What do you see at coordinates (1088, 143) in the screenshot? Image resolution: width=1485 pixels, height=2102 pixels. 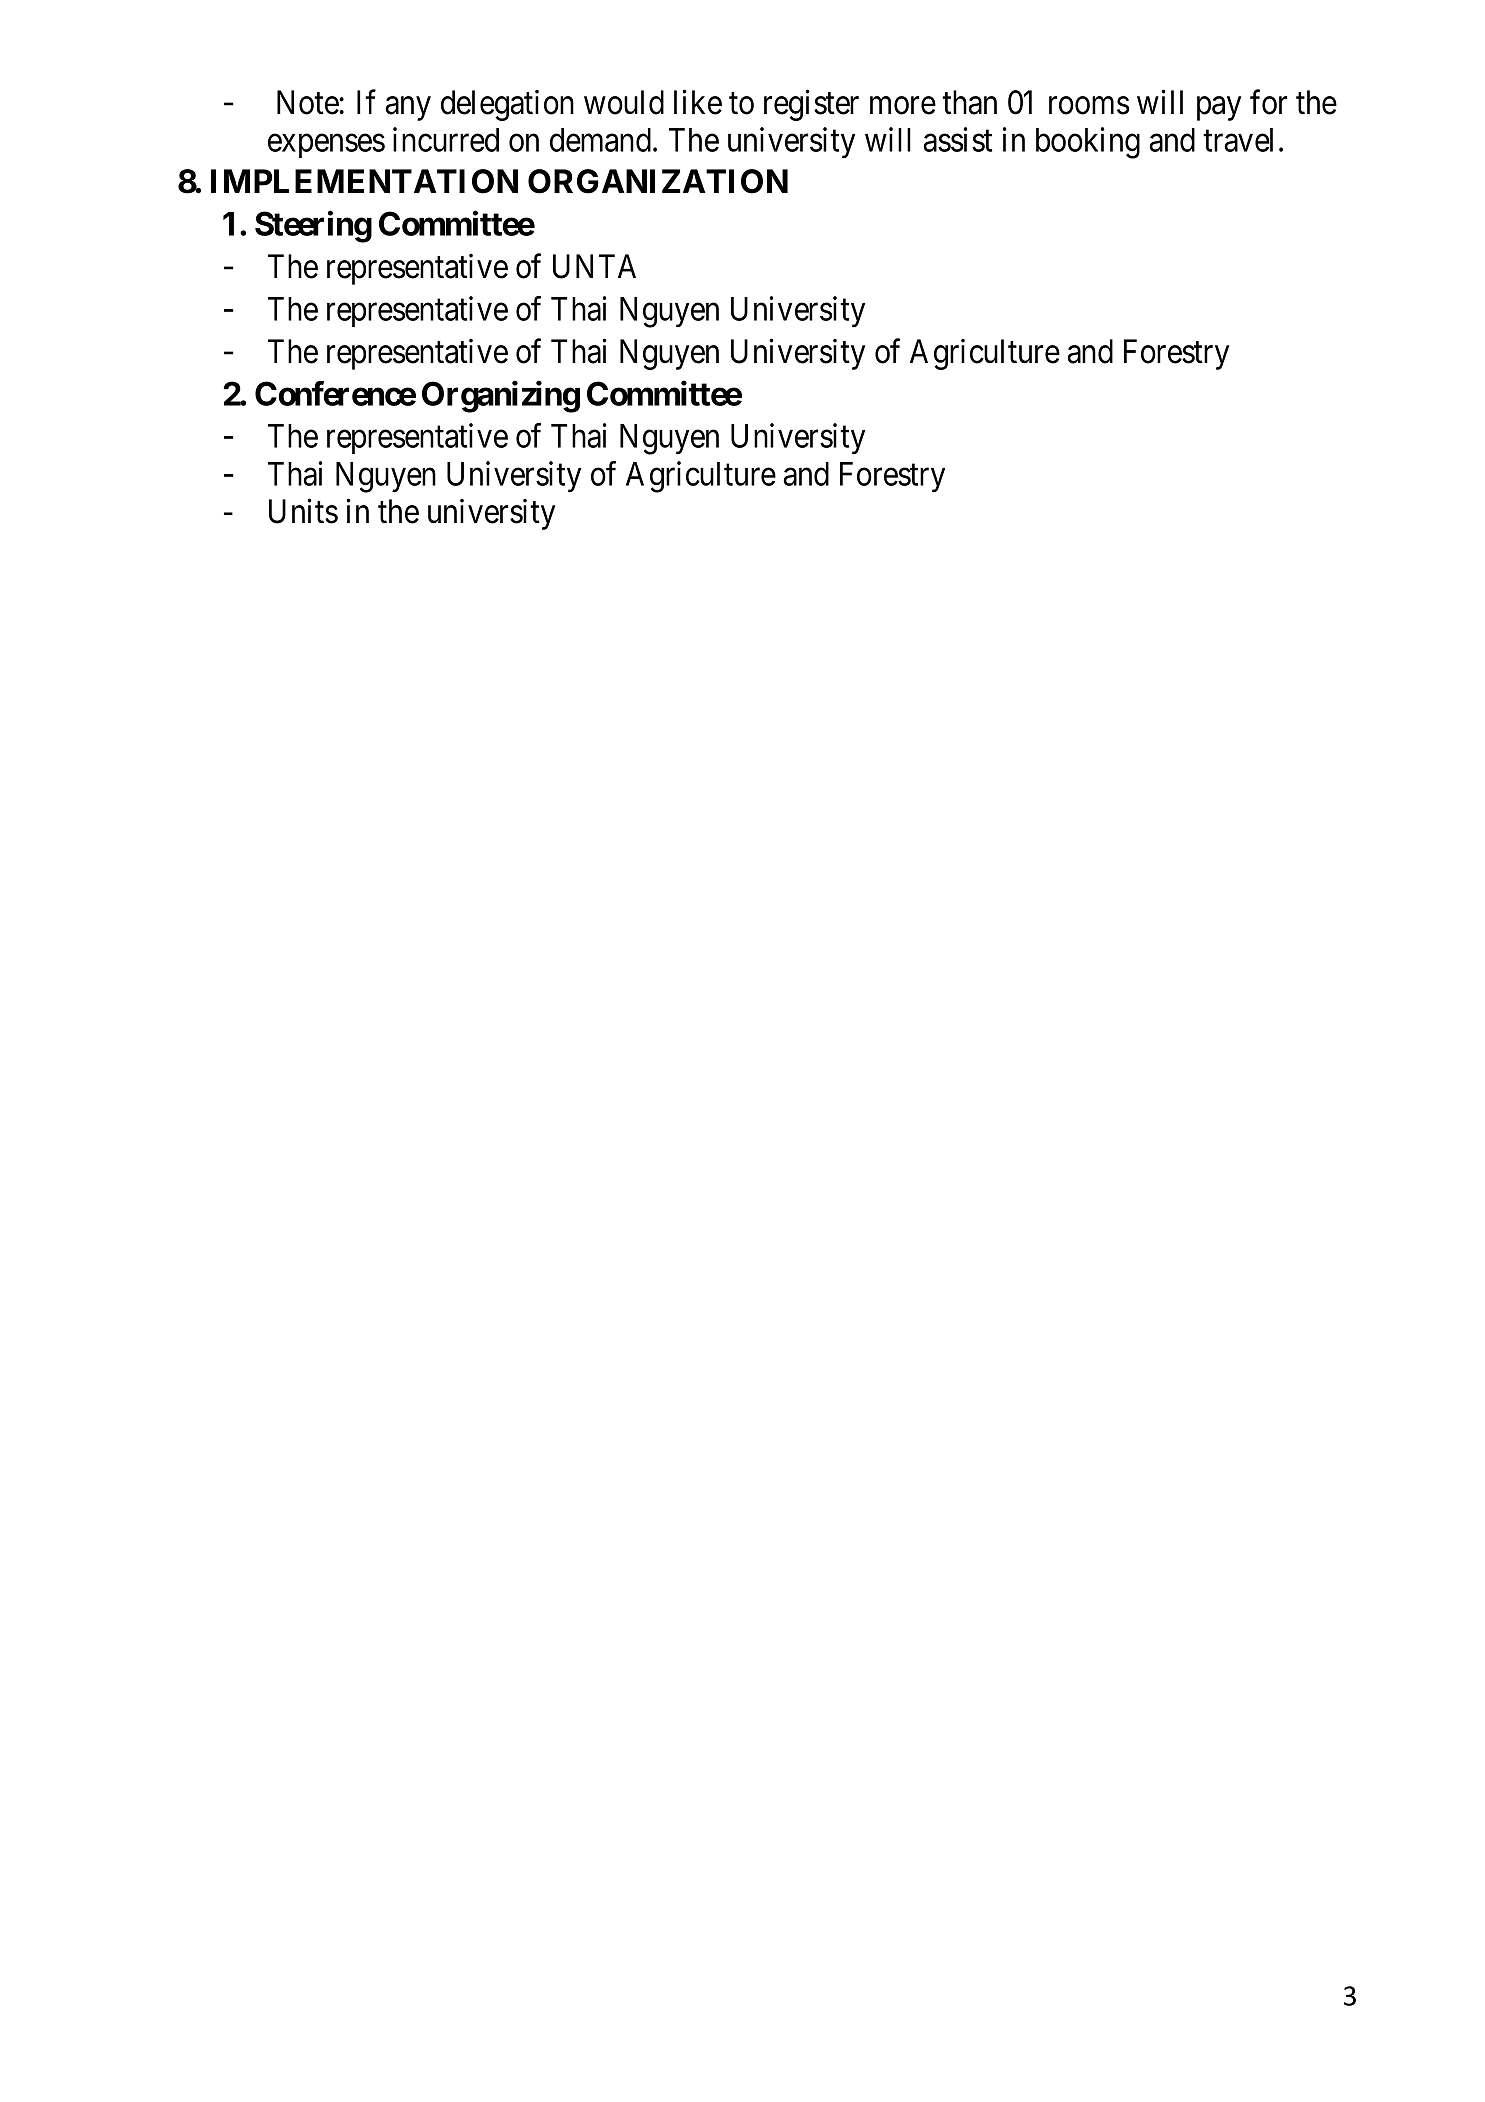 I see `booking` at bounding box center [1088, 143].
